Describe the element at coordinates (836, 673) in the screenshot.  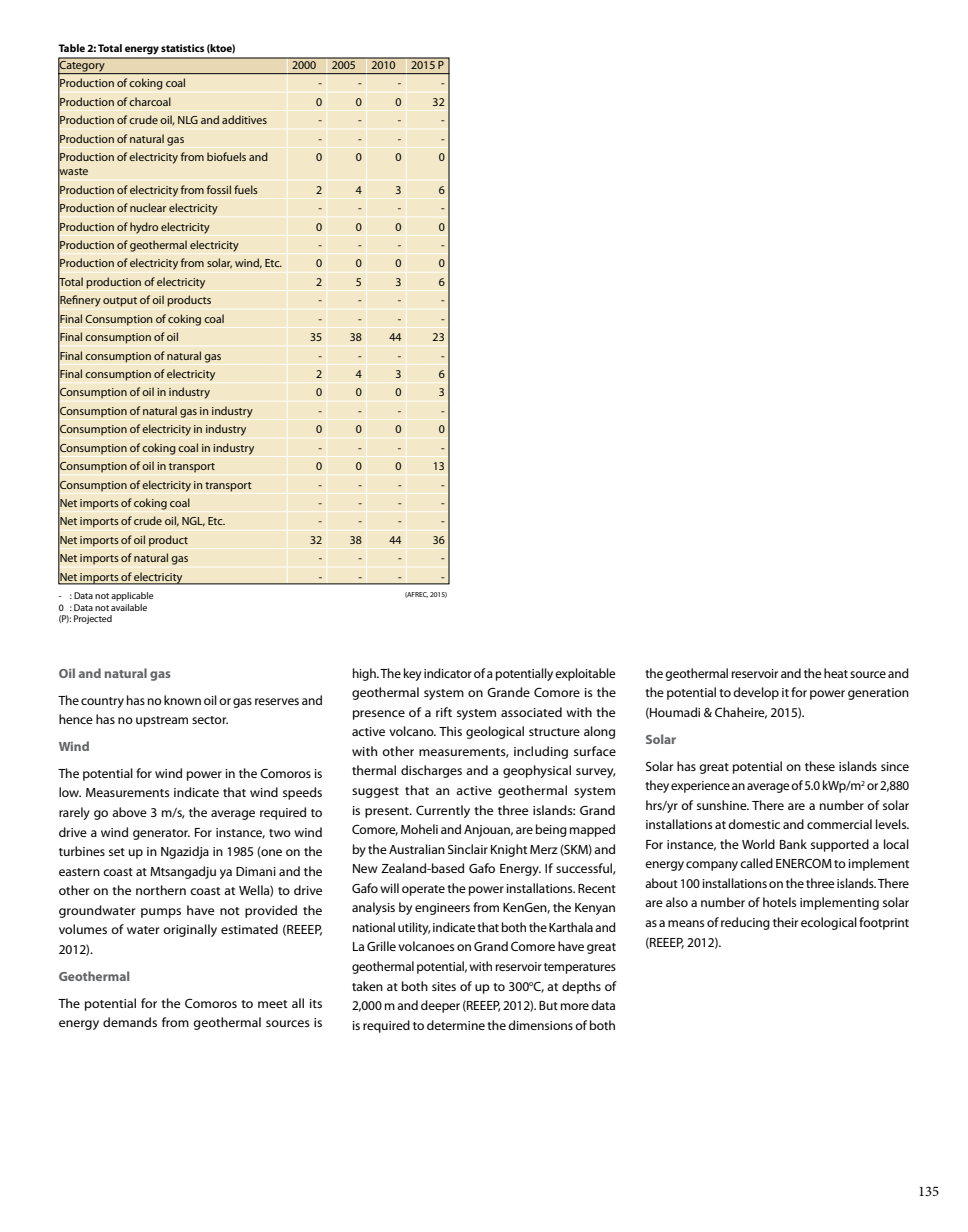
I see `heat` at that location.
